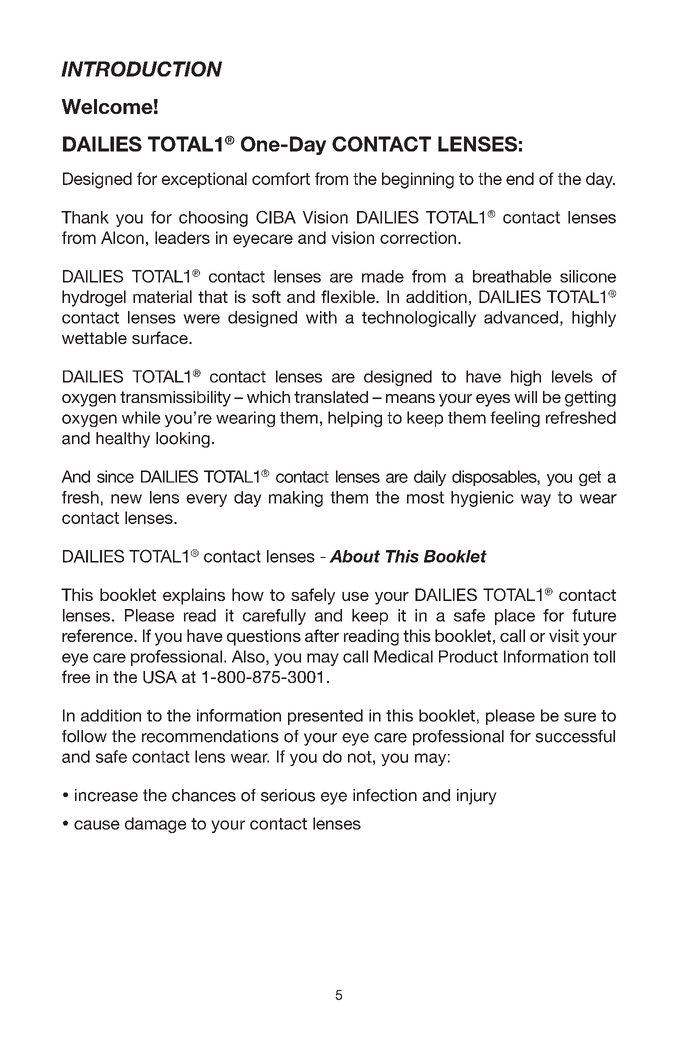 The image size is (678, 1048). I want to click on surface, so click(161, 337).
